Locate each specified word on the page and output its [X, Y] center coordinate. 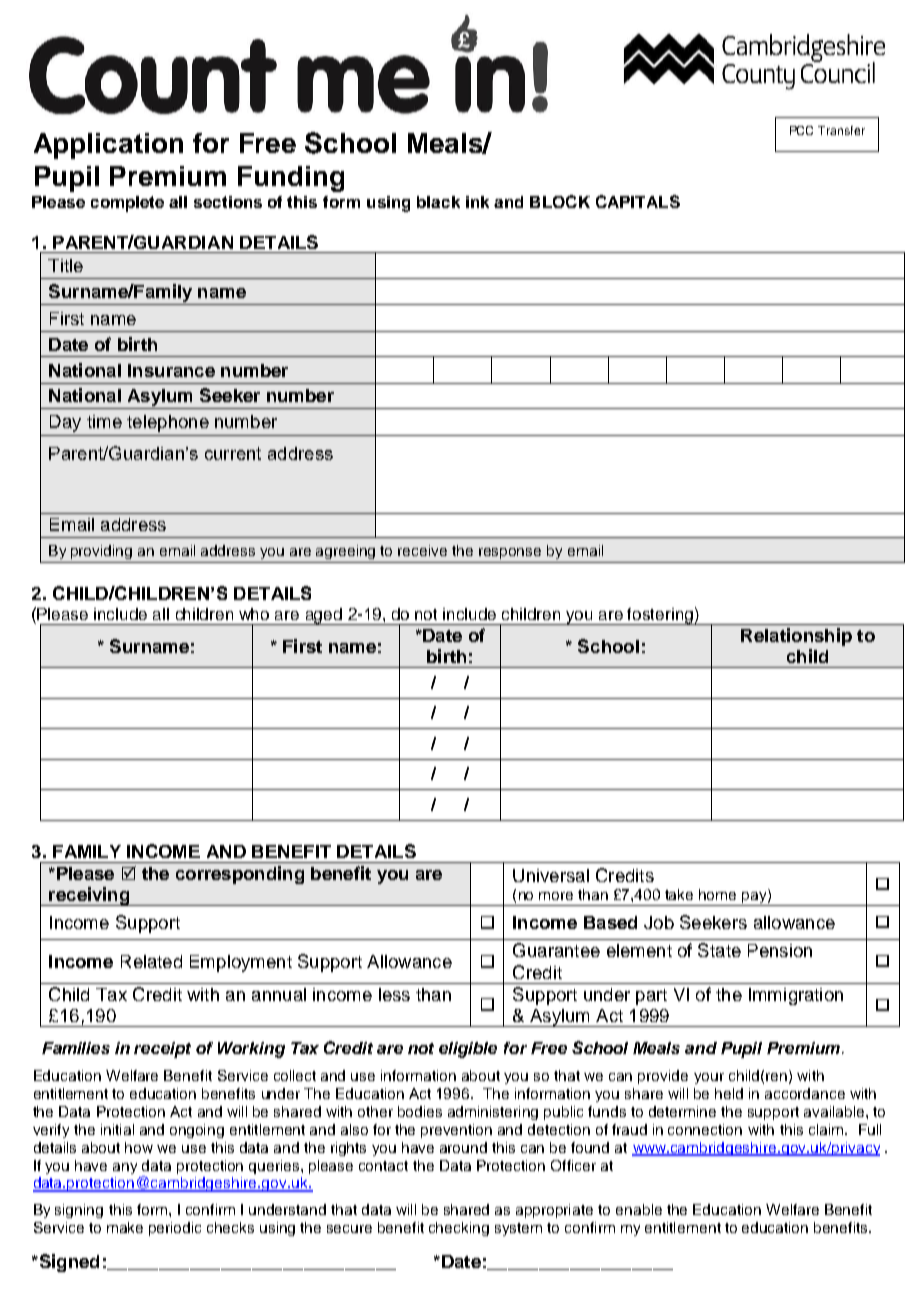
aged [323, 616]
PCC [801, 130]
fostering [660, 616]
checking [459, 1229]
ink [477, 202]
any [125, 1168]
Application [108, 146]
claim [826, 1129]
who [254, 614]
